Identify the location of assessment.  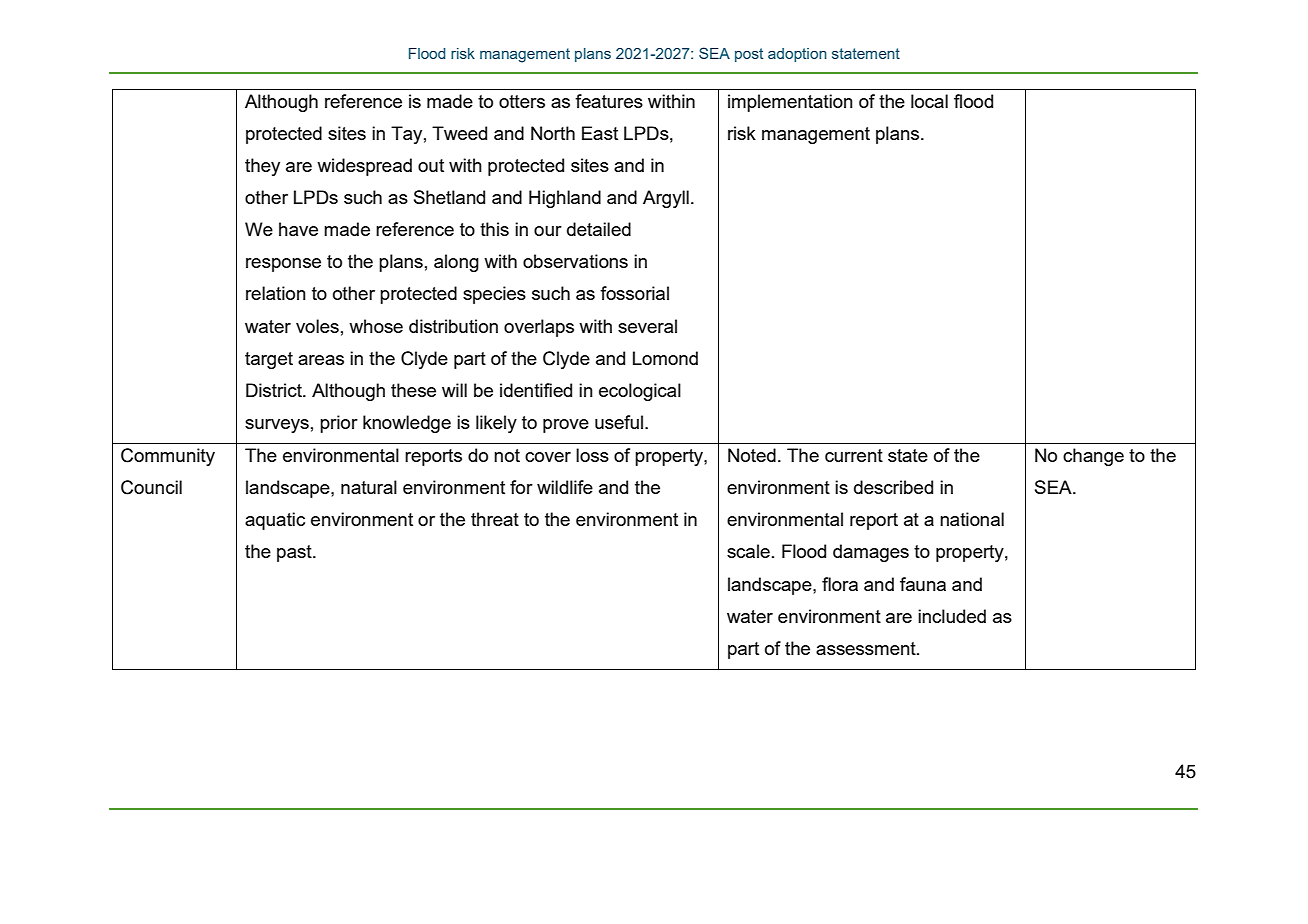
(867, 648).
